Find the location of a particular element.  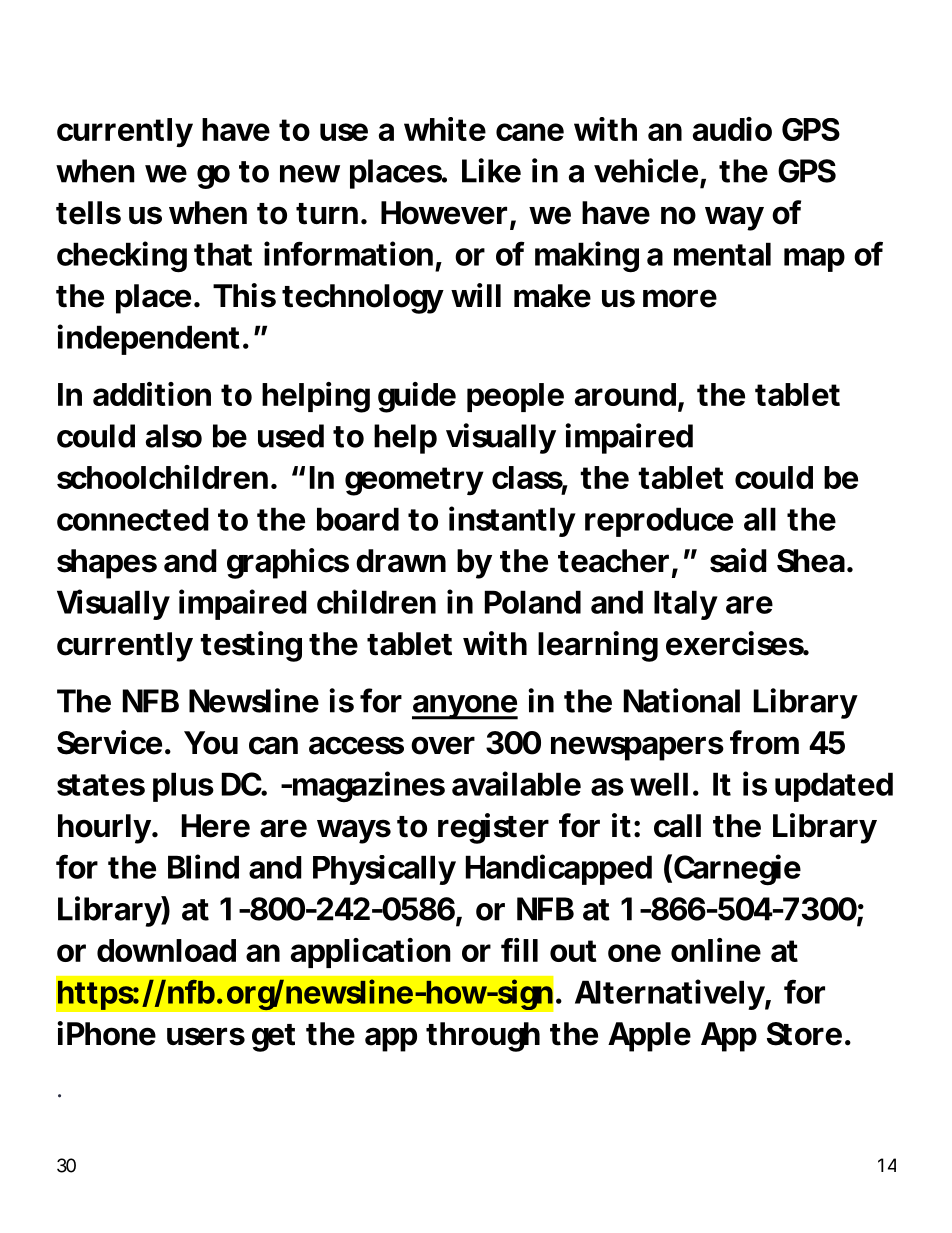

white is located at coordinates (445, 129).
